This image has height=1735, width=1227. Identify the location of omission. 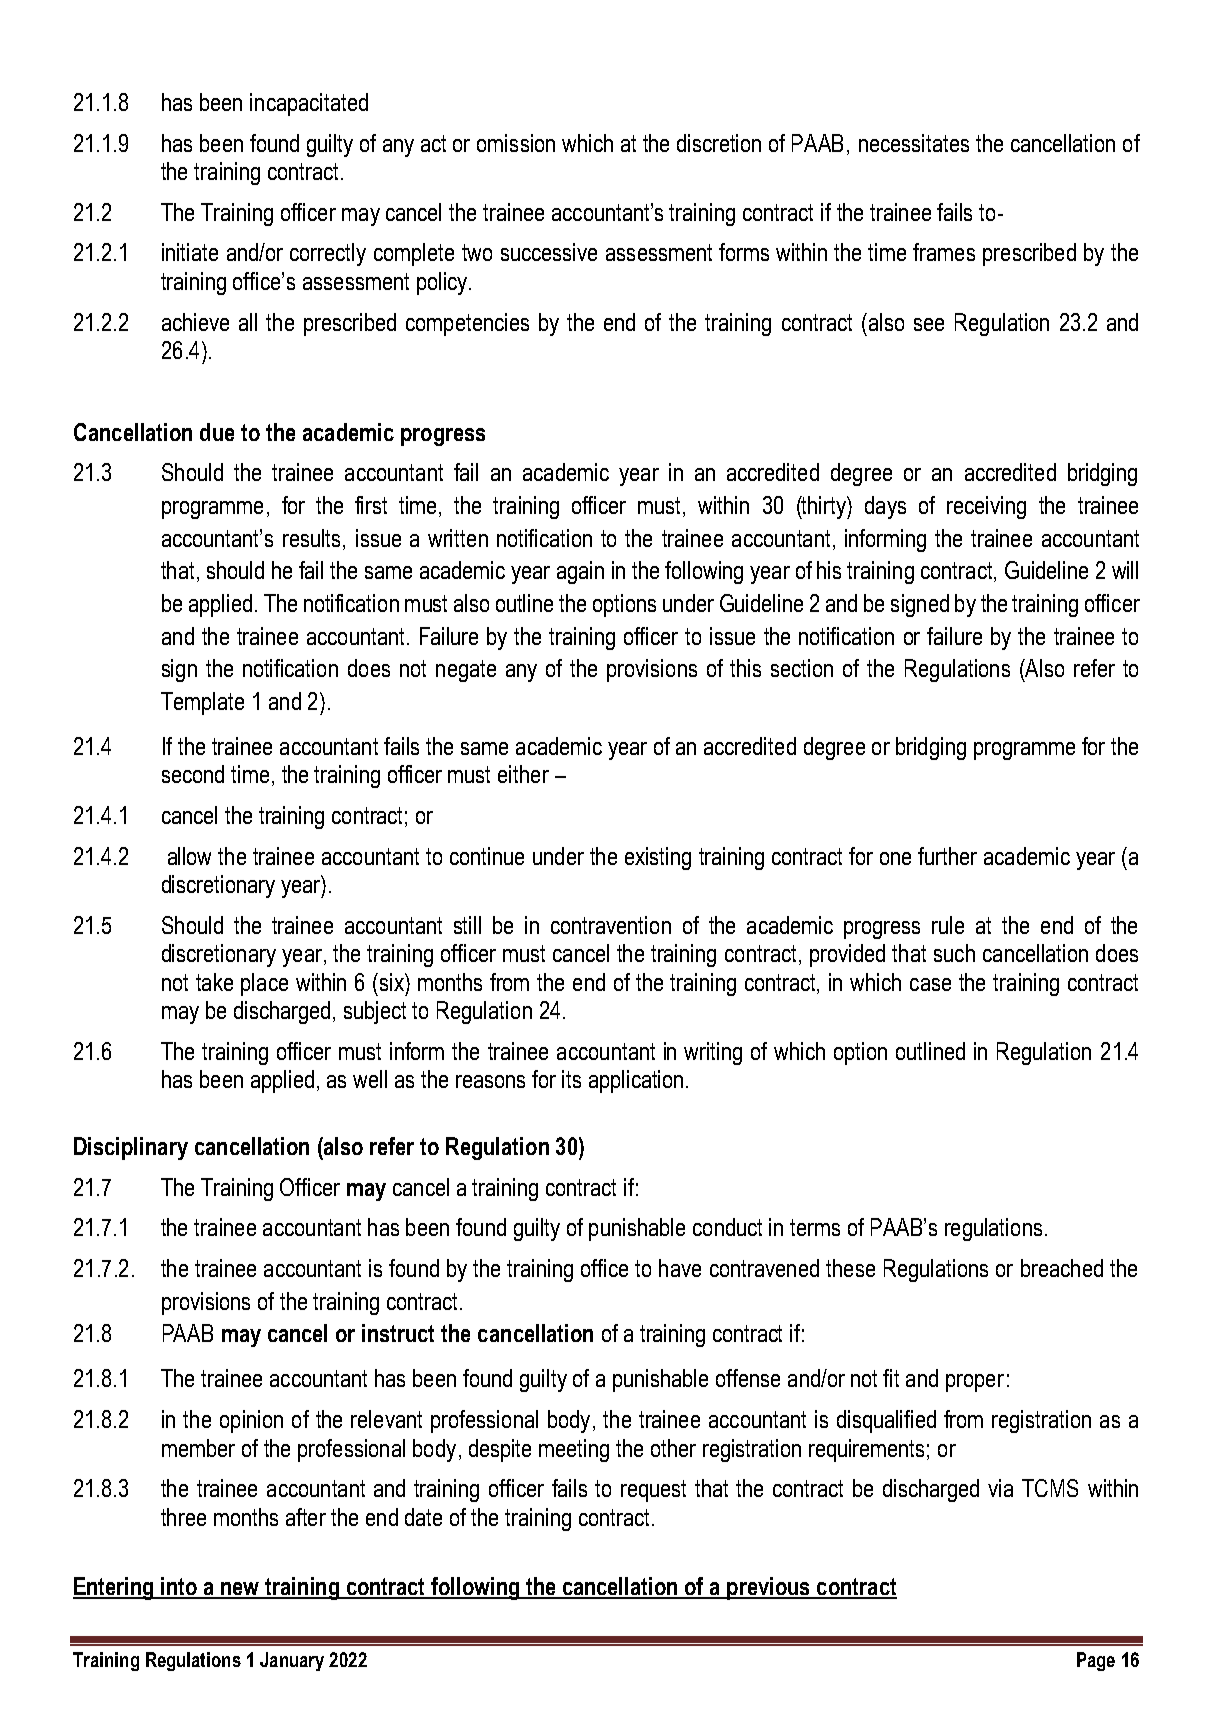
(516, 143).
